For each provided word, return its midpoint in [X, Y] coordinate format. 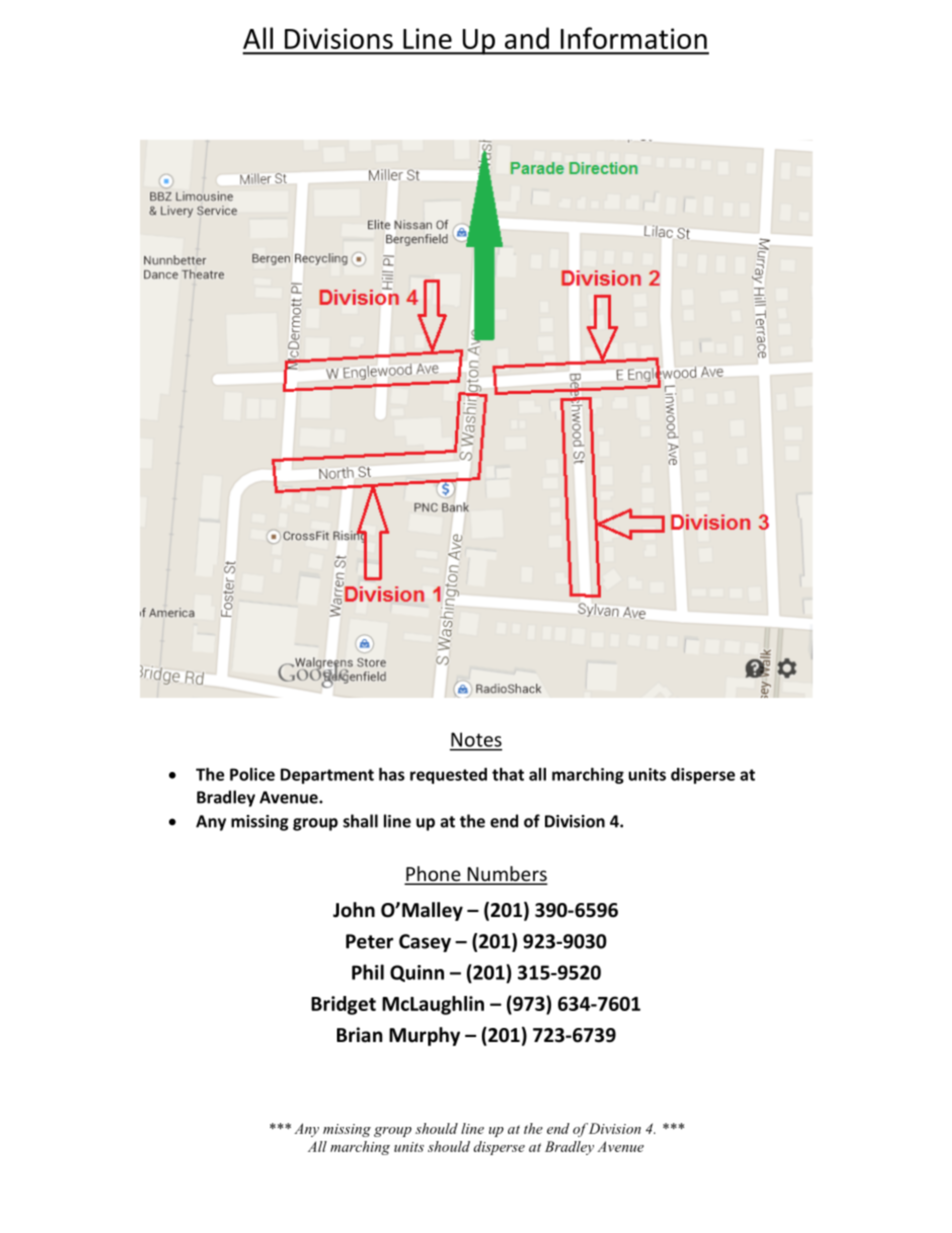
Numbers [506, 875]
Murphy [424, 1036]
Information [634, 38]
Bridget [343, 1005]
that [508, 774]
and [527, 38]
